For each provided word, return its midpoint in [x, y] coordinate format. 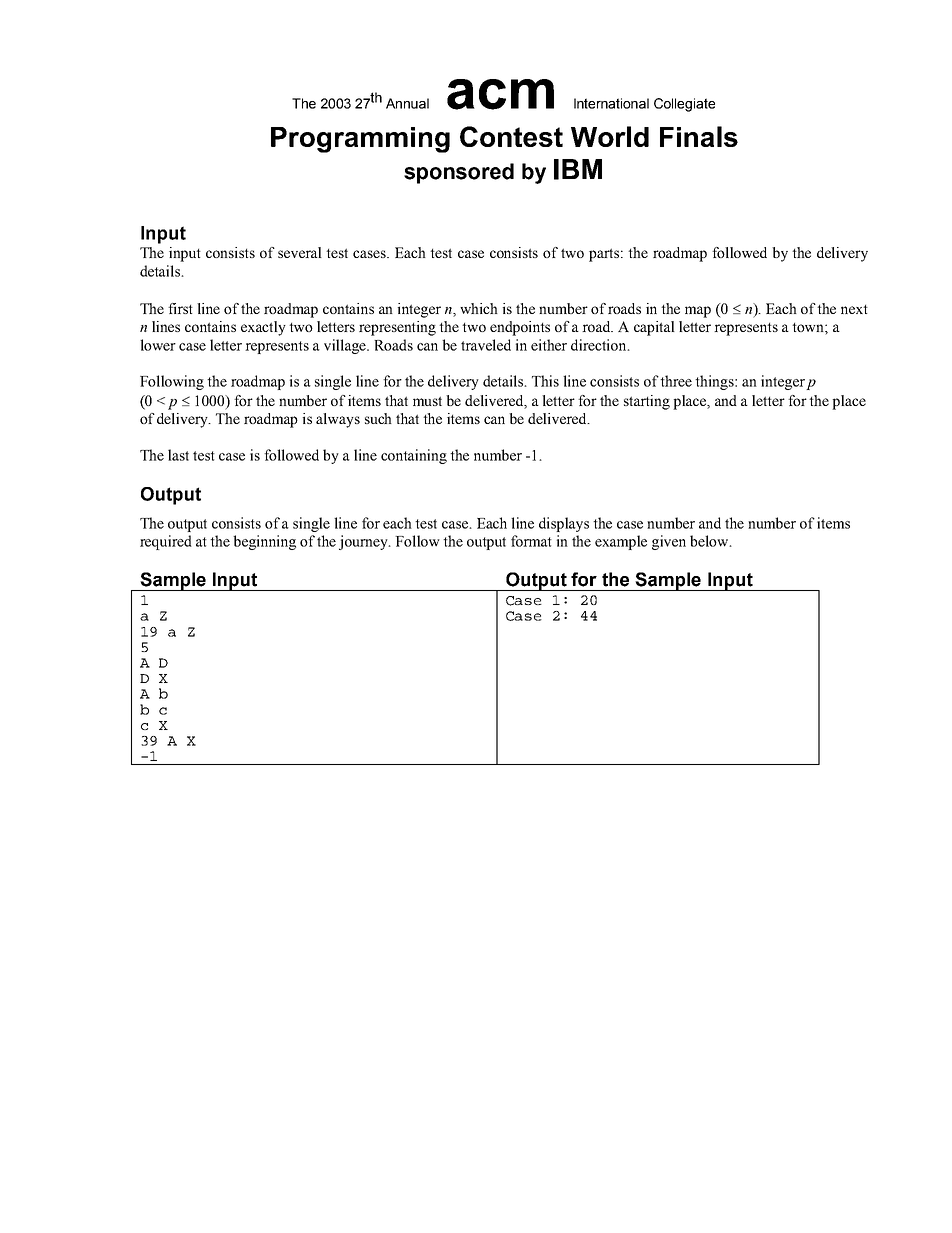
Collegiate [684, 105]
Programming [360, 140]
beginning [264, 542]
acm [500, 94]
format [531, 541]
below [710, 541]
